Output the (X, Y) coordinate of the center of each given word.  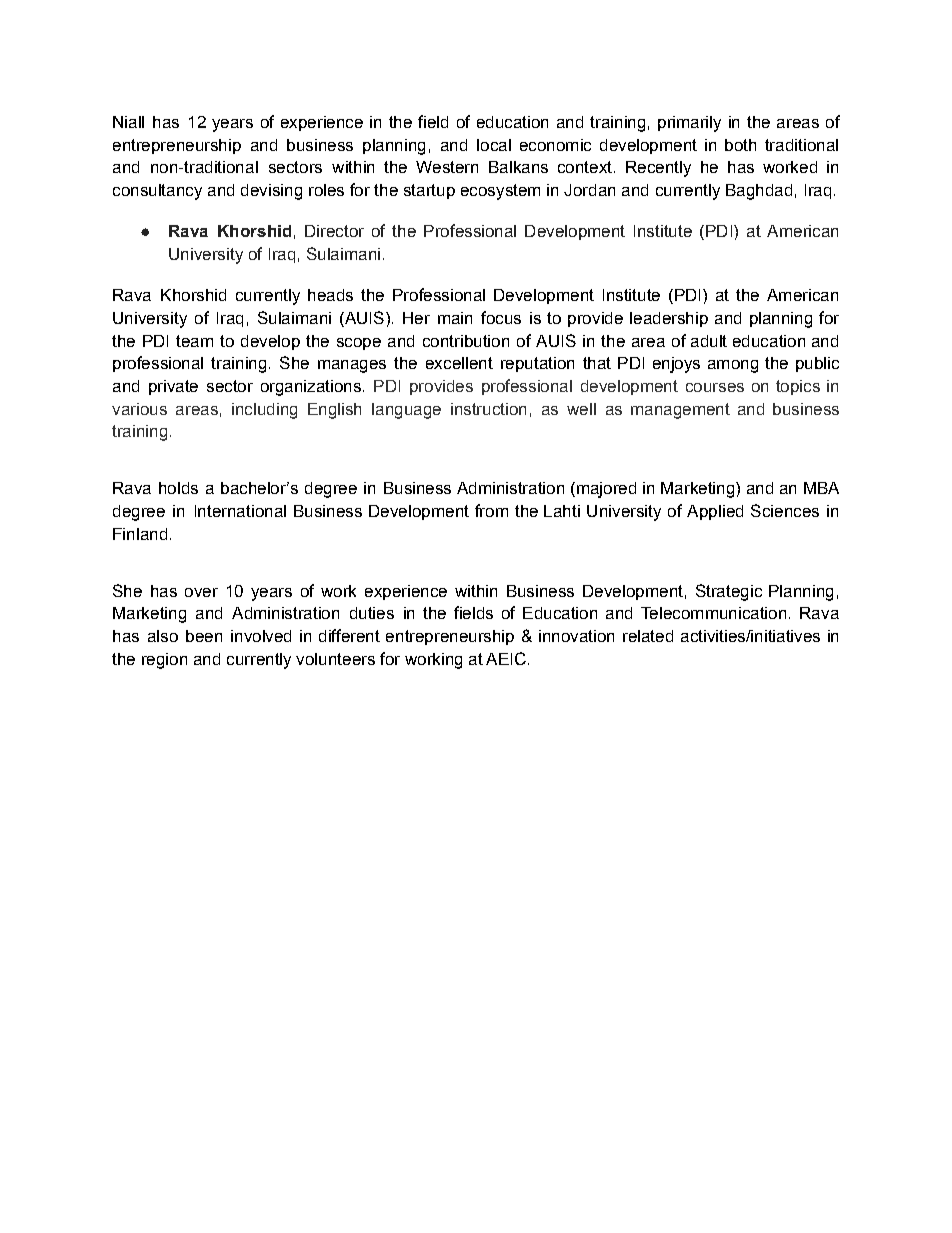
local (494, 145)
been (204, 636)
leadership (669, 319)
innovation (576, 636)
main (455, 318)
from (491, 510)
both (740, 145)
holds (178, 488)
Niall (128, 122)
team (194, 341)
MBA (821, 488)
